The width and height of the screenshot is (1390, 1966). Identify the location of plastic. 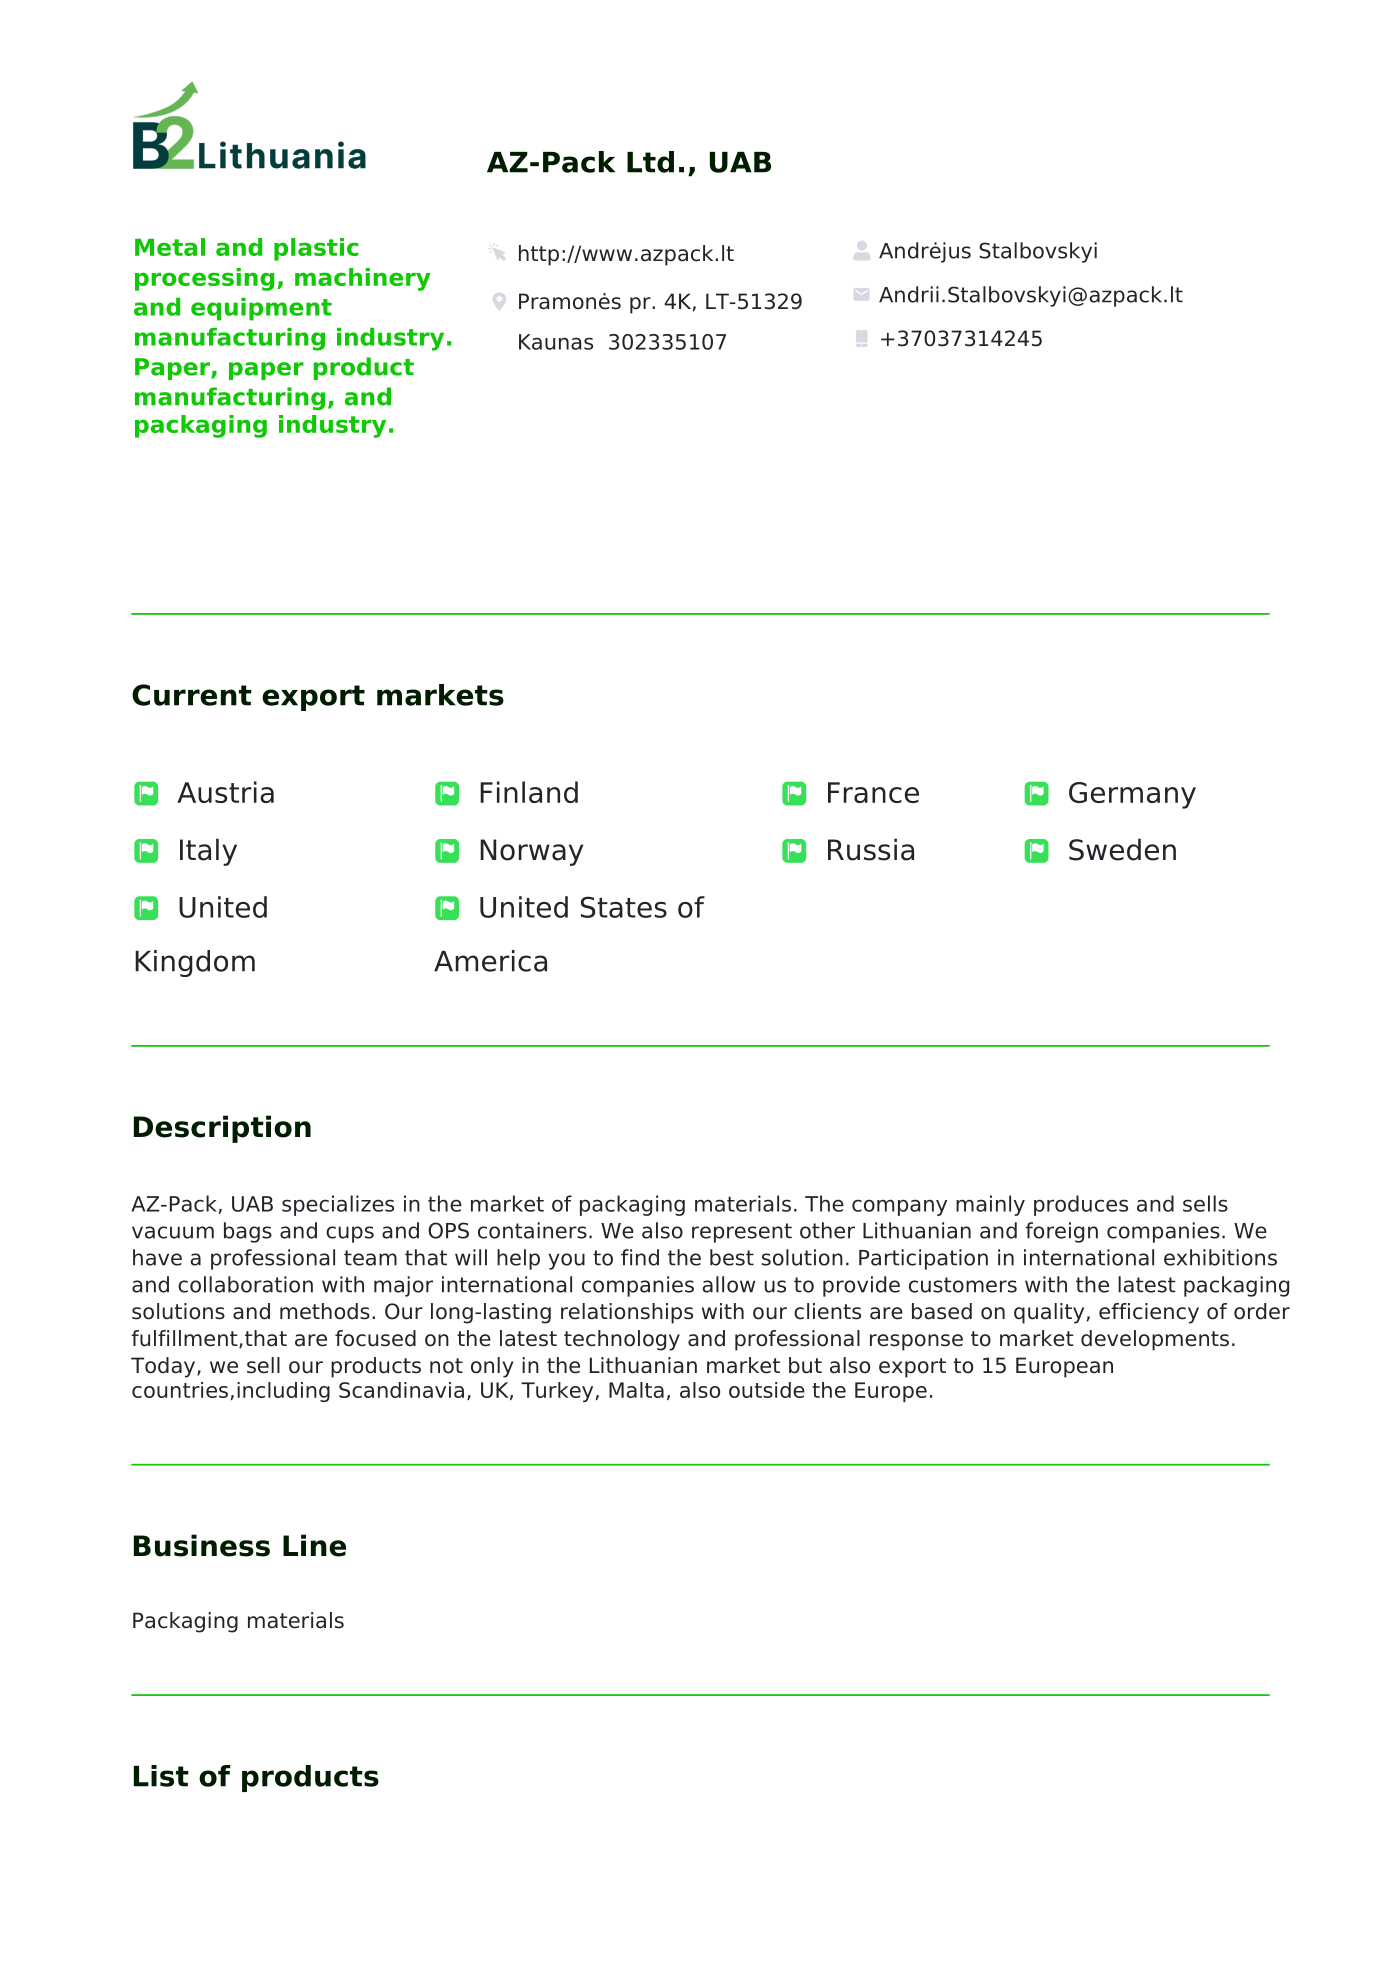
(316, 249).
